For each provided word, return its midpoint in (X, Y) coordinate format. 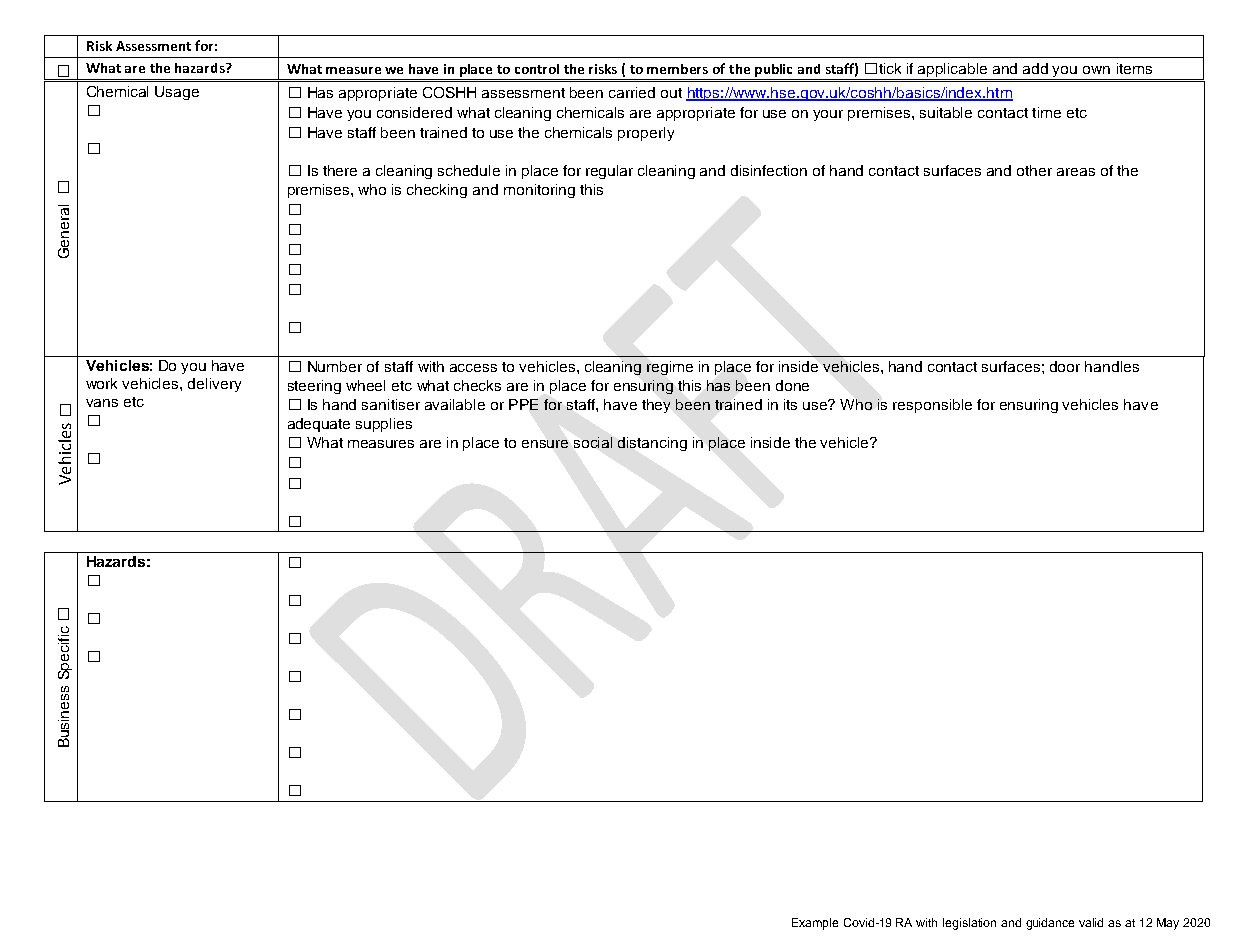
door (1065, 366)
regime (670, 368)
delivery (214, 385)
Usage (177, 93)
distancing (652, 444)
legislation (969, 924)
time (1046, 112)
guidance (1050, 924)
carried (632, 92)
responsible (932, 406)
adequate (319, 425)
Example (815, 924)
